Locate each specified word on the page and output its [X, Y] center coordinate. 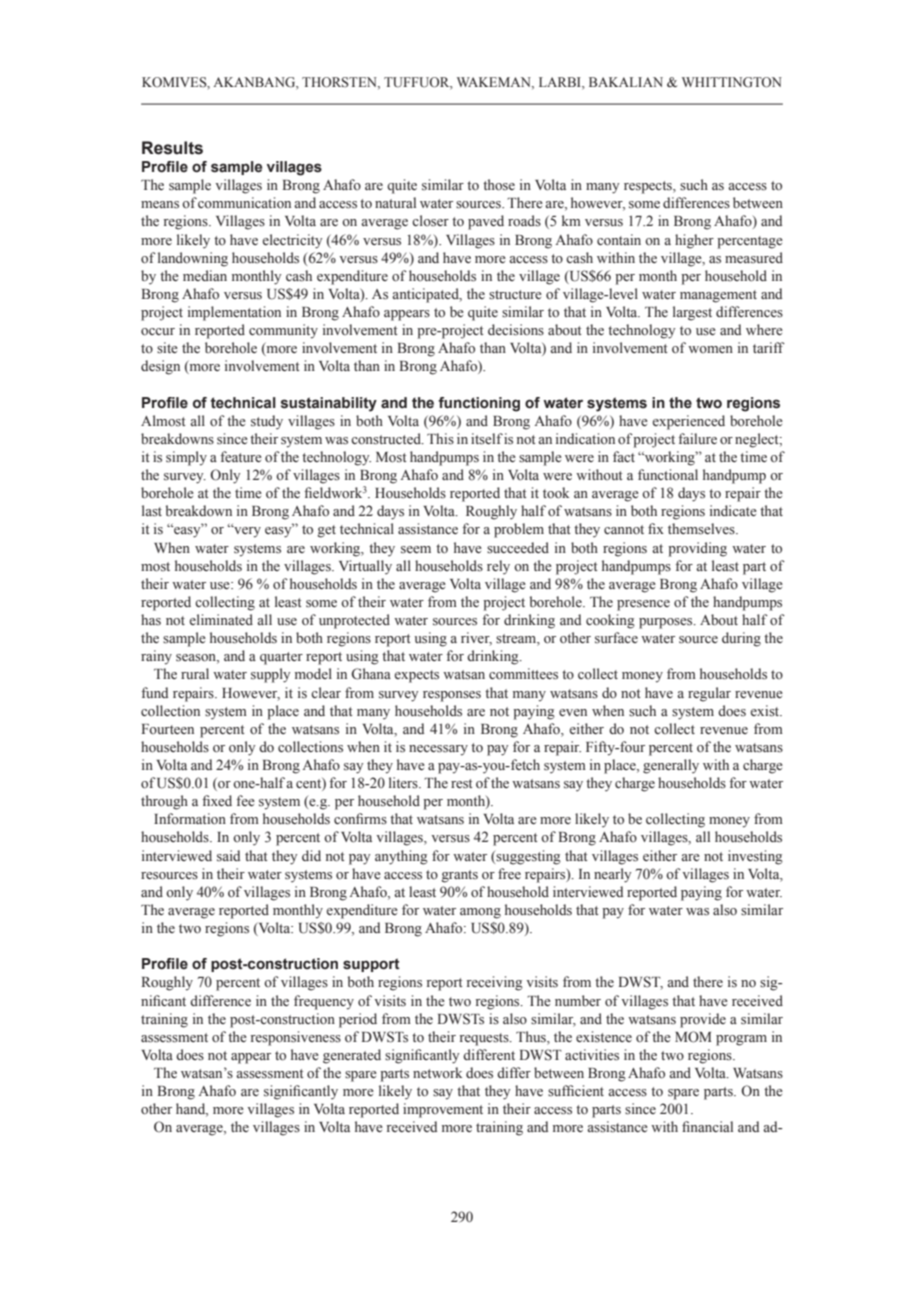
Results [172, 148]
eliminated [221, 619]
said [228, 856]
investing [755, 857]
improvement [443, 1110]
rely [498, 567]
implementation [234, 313]
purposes [667, 623]
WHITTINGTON [732, 82]
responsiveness [296, 1038]
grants [460, 876]
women [710, 349]
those [499, 185]
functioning [479, 404]
